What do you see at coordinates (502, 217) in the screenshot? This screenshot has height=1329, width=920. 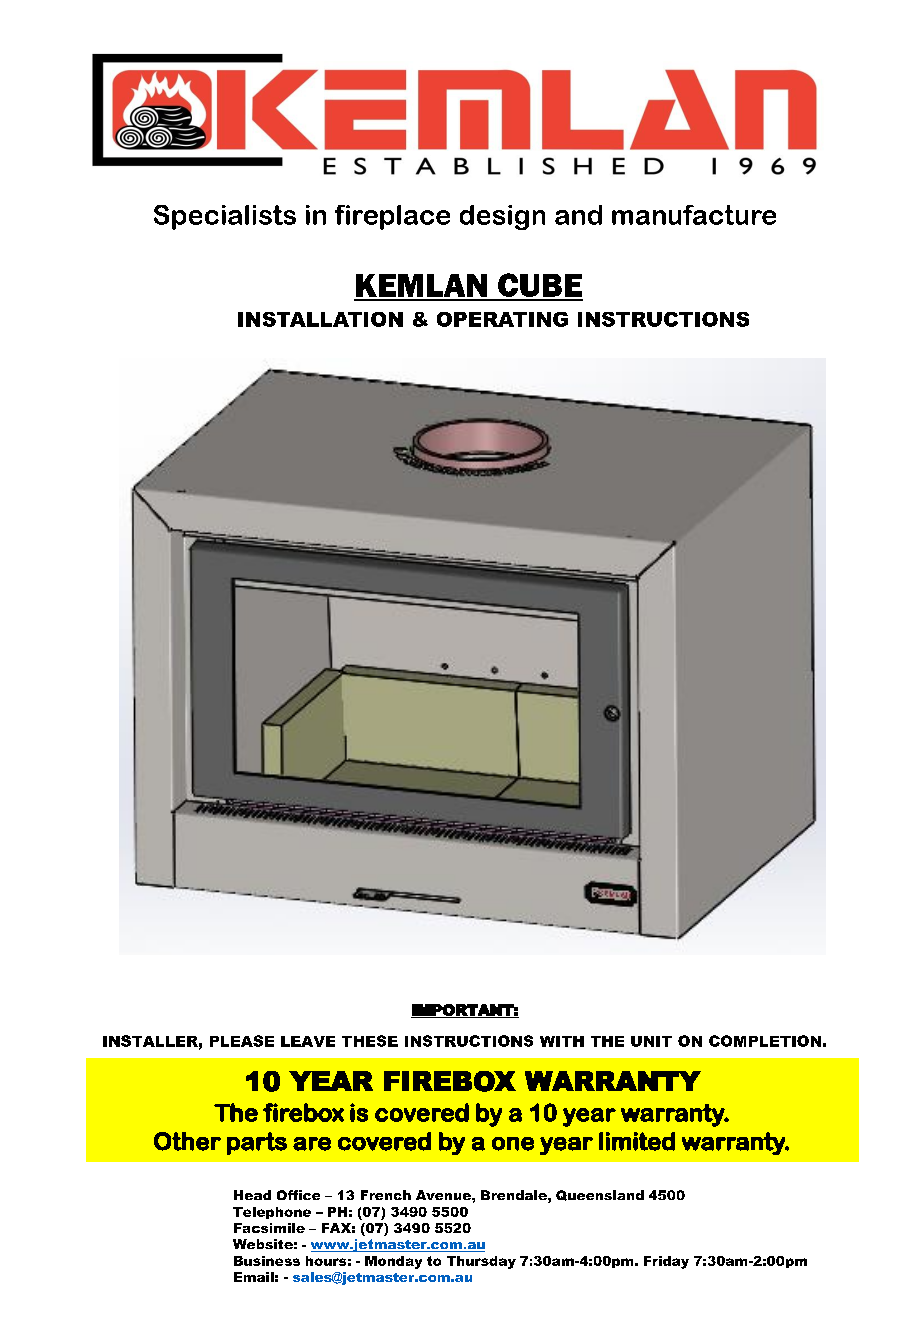 I see `design` at bounding box center [502, 217].
